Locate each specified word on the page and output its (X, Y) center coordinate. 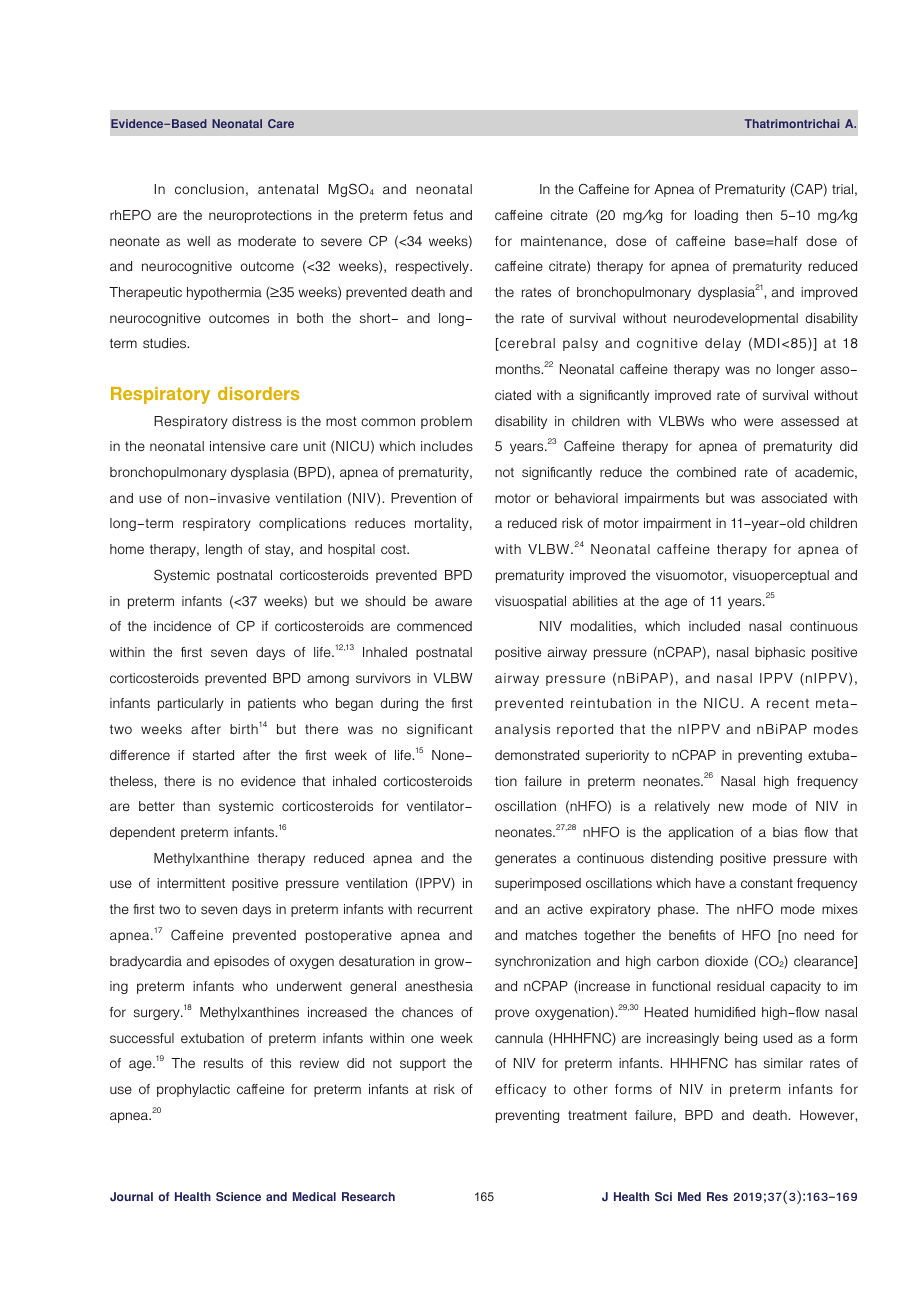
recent (788, 703)
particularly (191, 704)
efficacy (520, 1090)
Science (238, 1196)
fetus (428, 215)
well (198, 241)
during (399, 704)
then (759, 215)
